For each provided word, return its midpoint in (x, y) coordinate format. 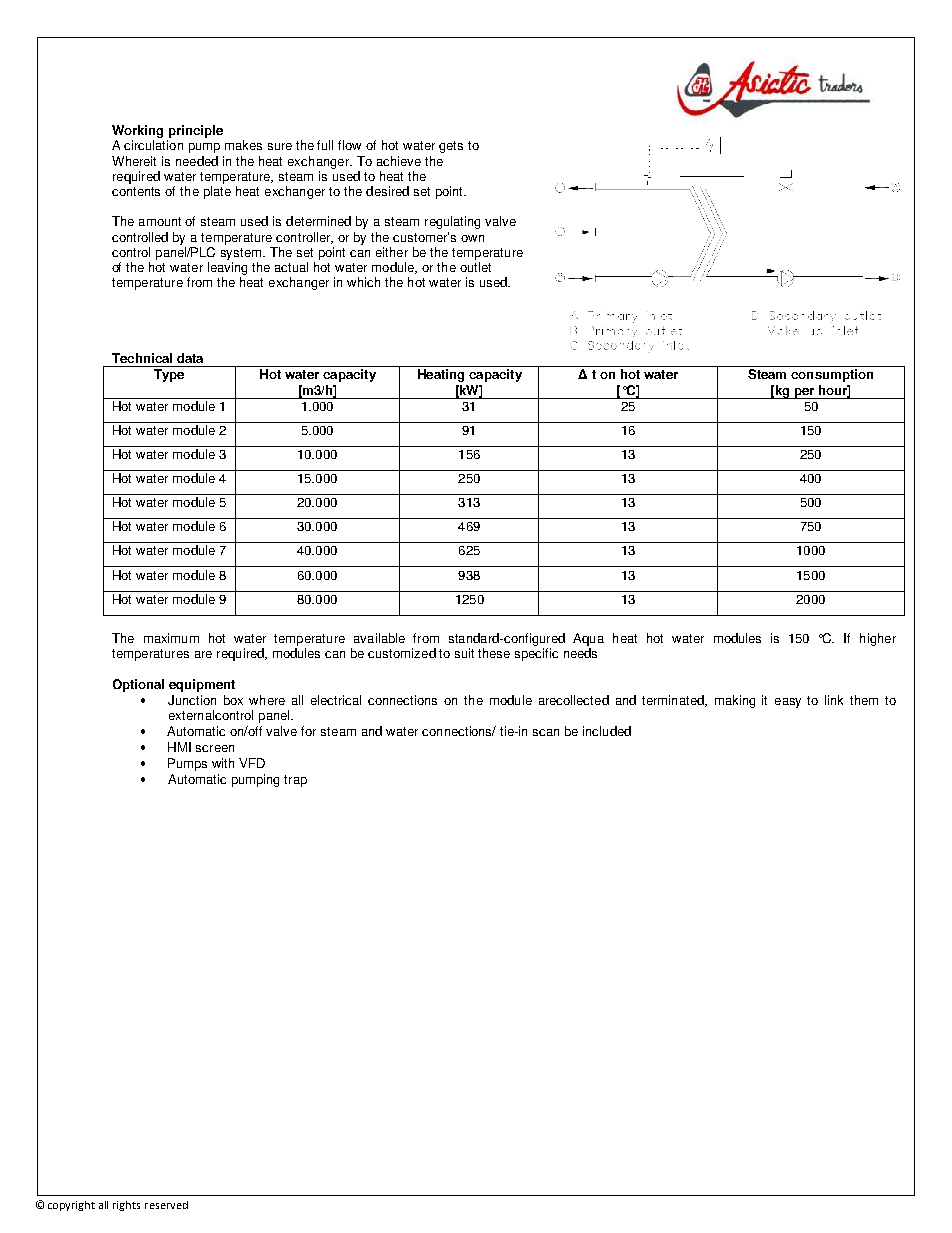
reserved (166, 1205)
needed (197, 161)
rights (126, 1206)
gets (451, 147)
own (472, 238)
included (607, 731)
